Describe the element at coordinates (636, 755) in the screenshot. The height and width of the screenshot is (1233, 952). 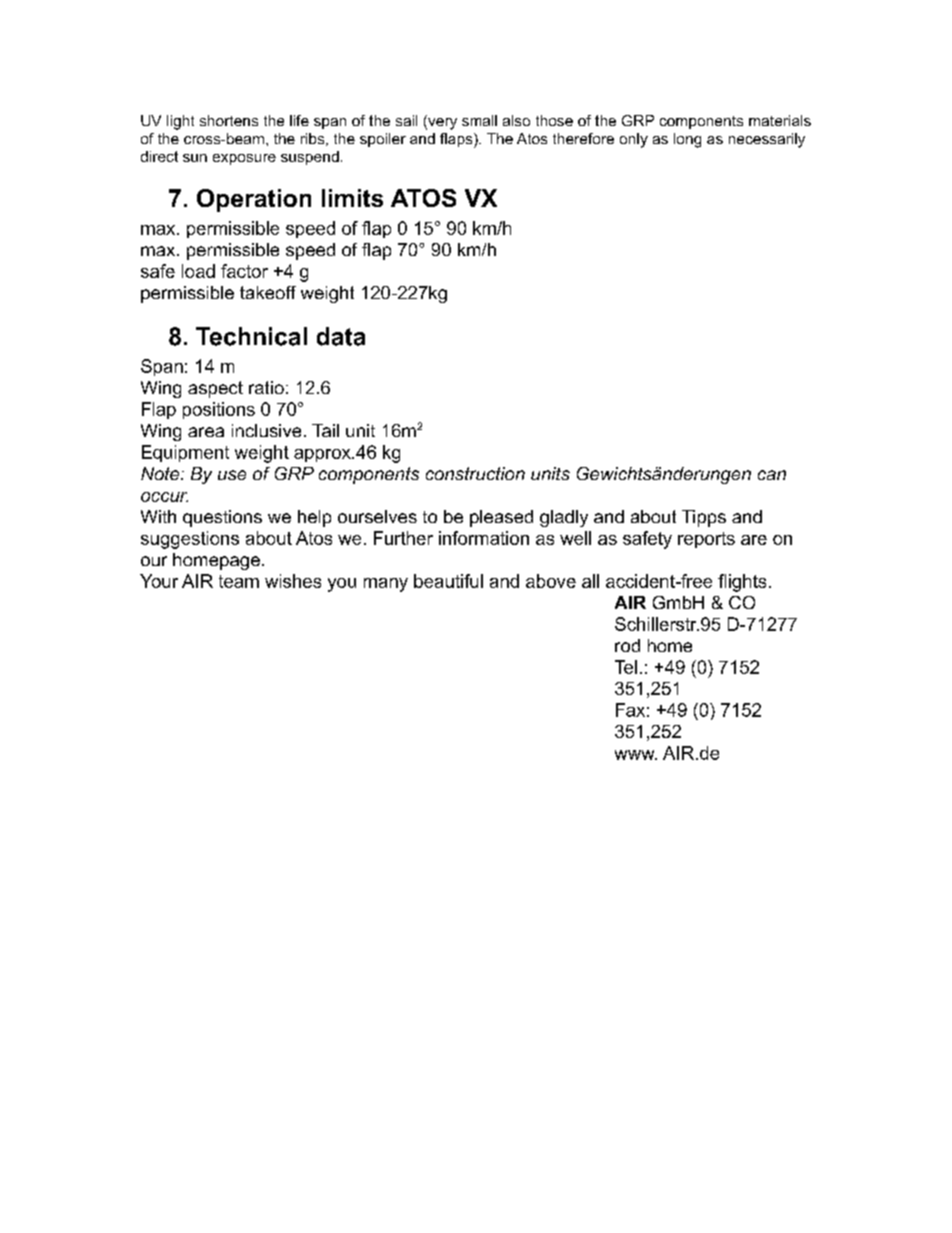
I see `www` at that location.
